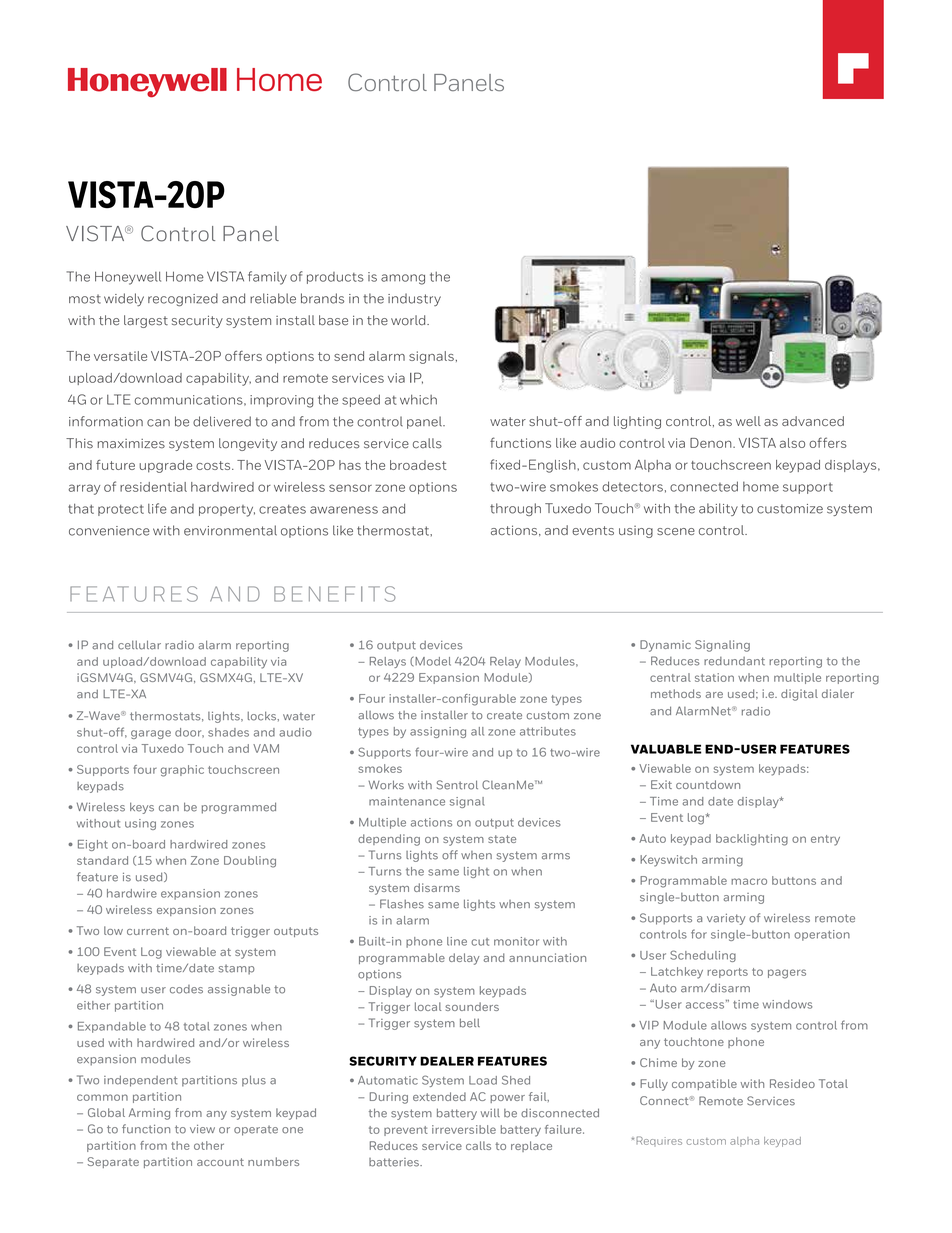  What do you see at coordinates (659, 1141) in the screenshot?
I see `Requires` at bounding box center [659, 1141].
